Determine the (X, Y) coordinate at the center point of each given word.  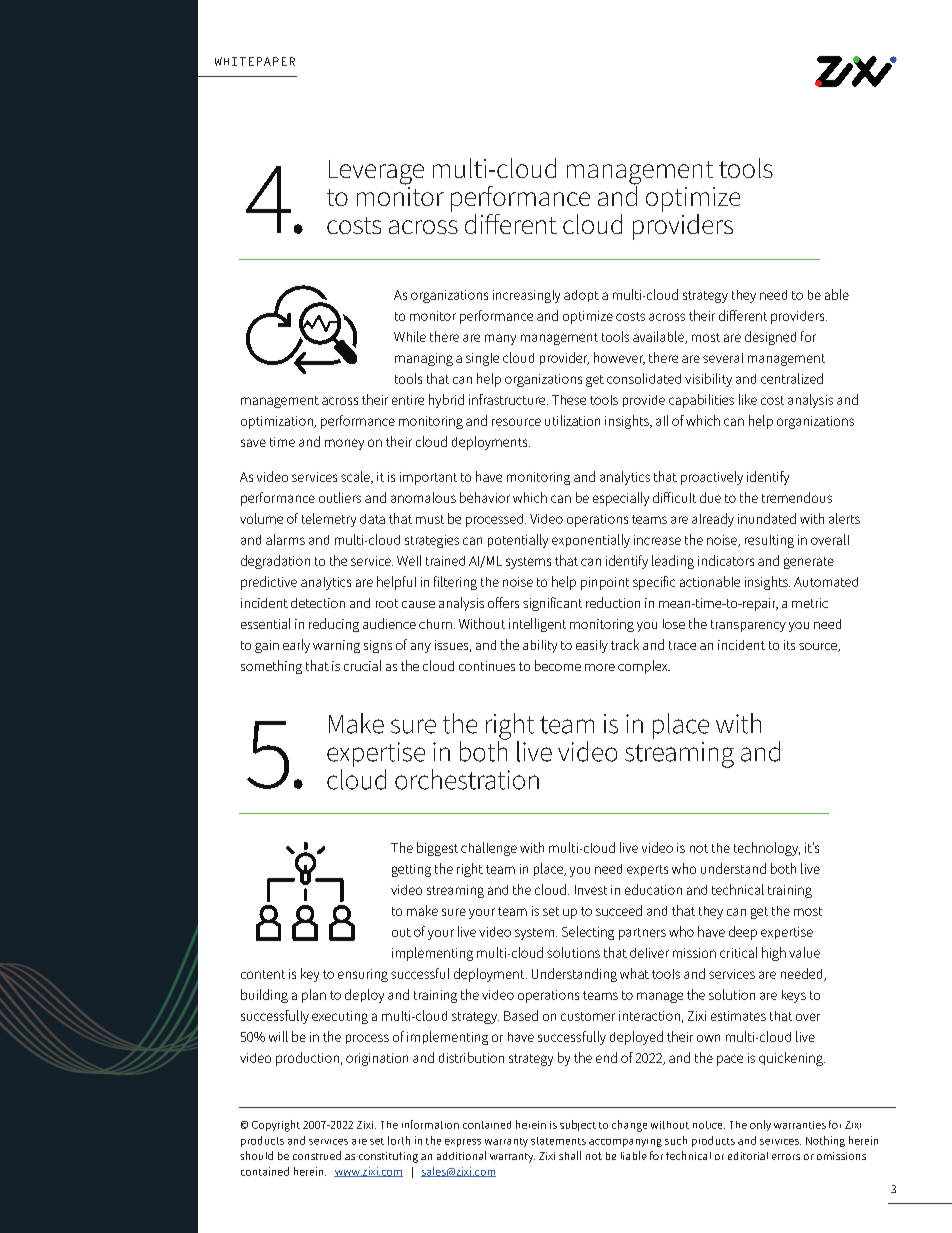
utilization (572, 420)
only (760, 1125)
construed (317, 1155)
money (344, 444)
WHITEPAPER (255, 61)
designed (770, 338)
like (748, 399)
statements (558, 1141)
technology (767, 849)
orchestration (467, 779)
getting (411, 870)
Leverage (376, 172)
